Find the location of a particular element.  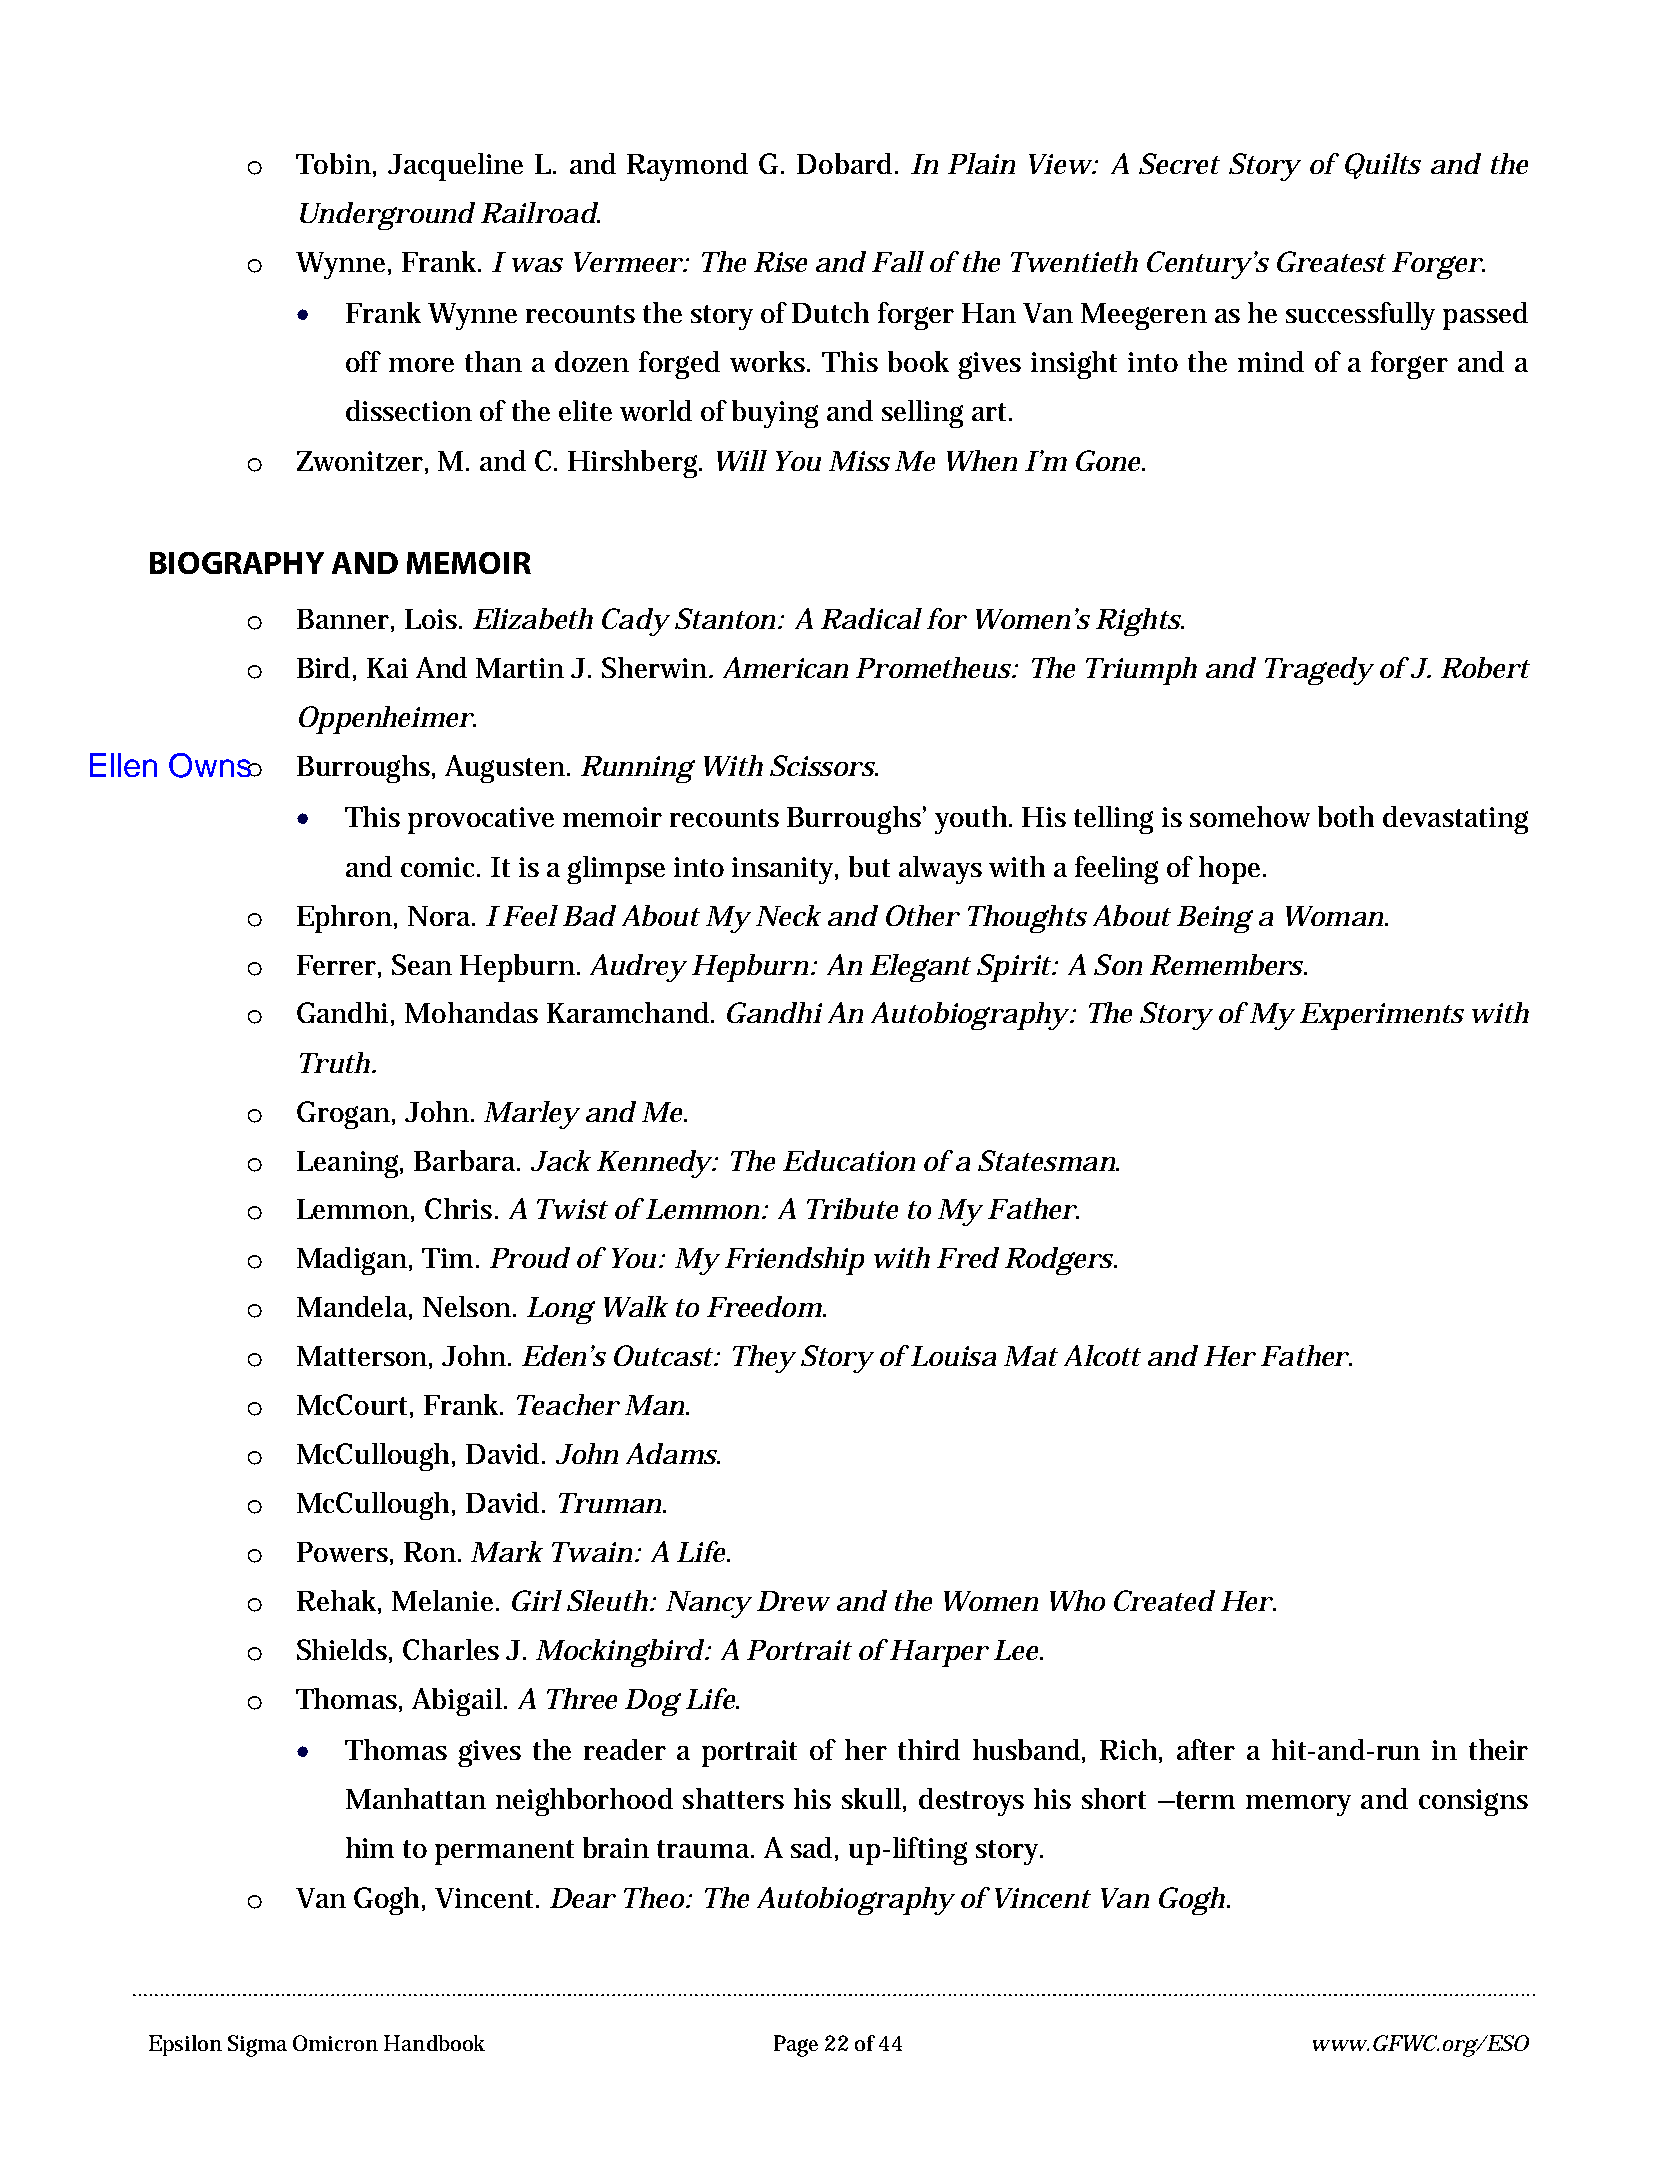

Scissors is located at coordinates (823, 765).
